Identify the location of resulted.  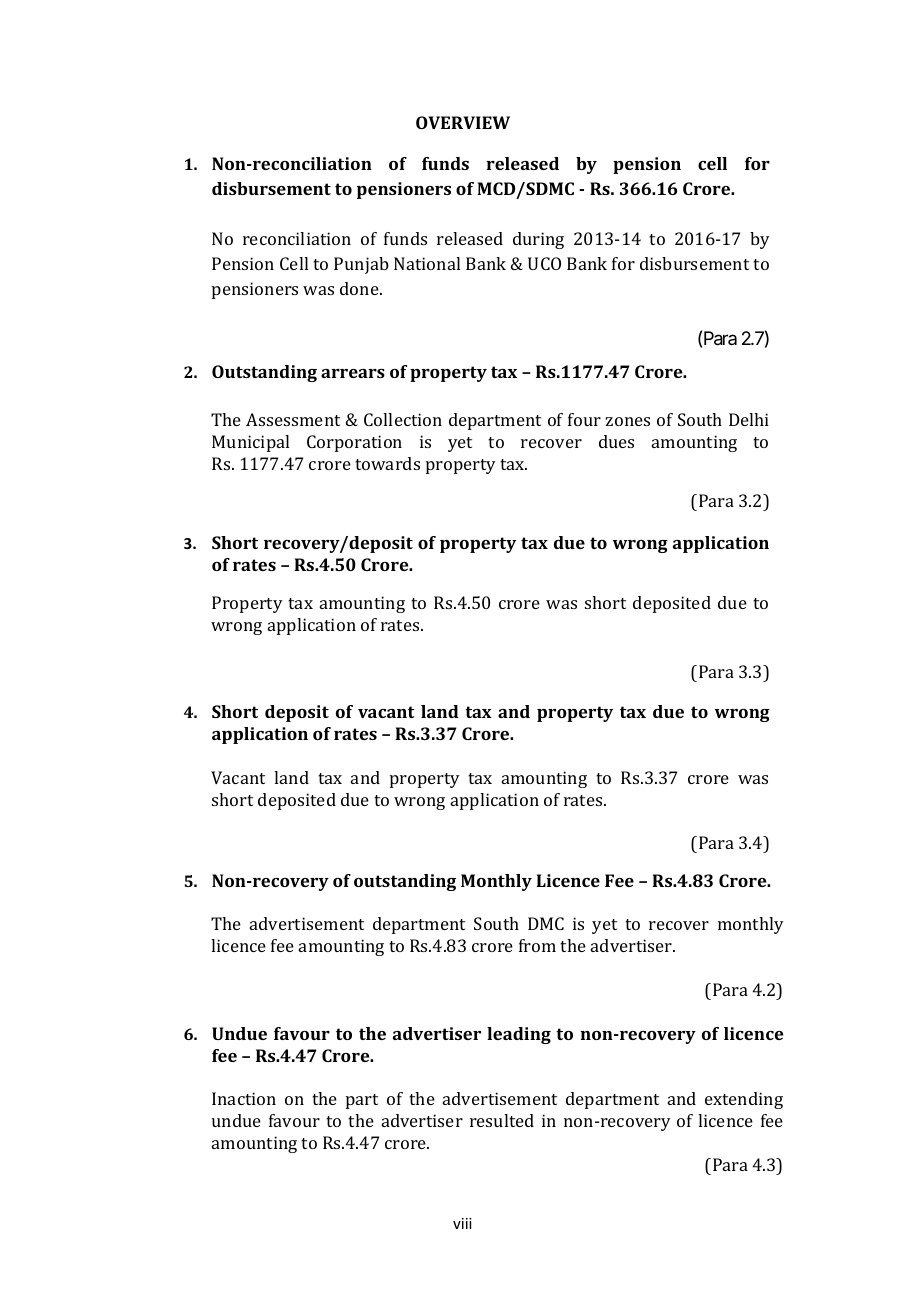
(502, 1120).
